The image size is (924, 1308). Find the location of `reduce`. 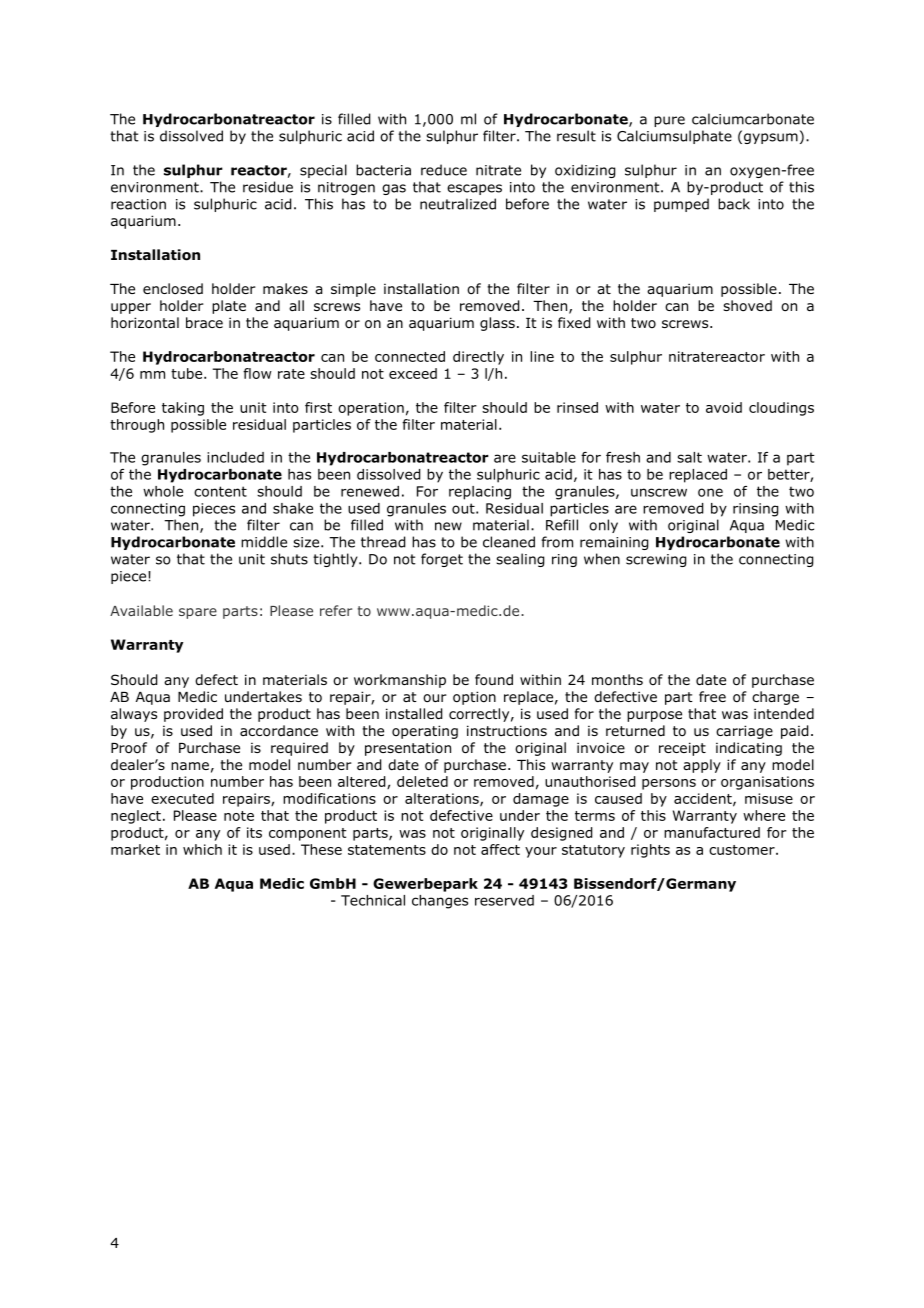

reduce is located at coordinates (444, 170).
